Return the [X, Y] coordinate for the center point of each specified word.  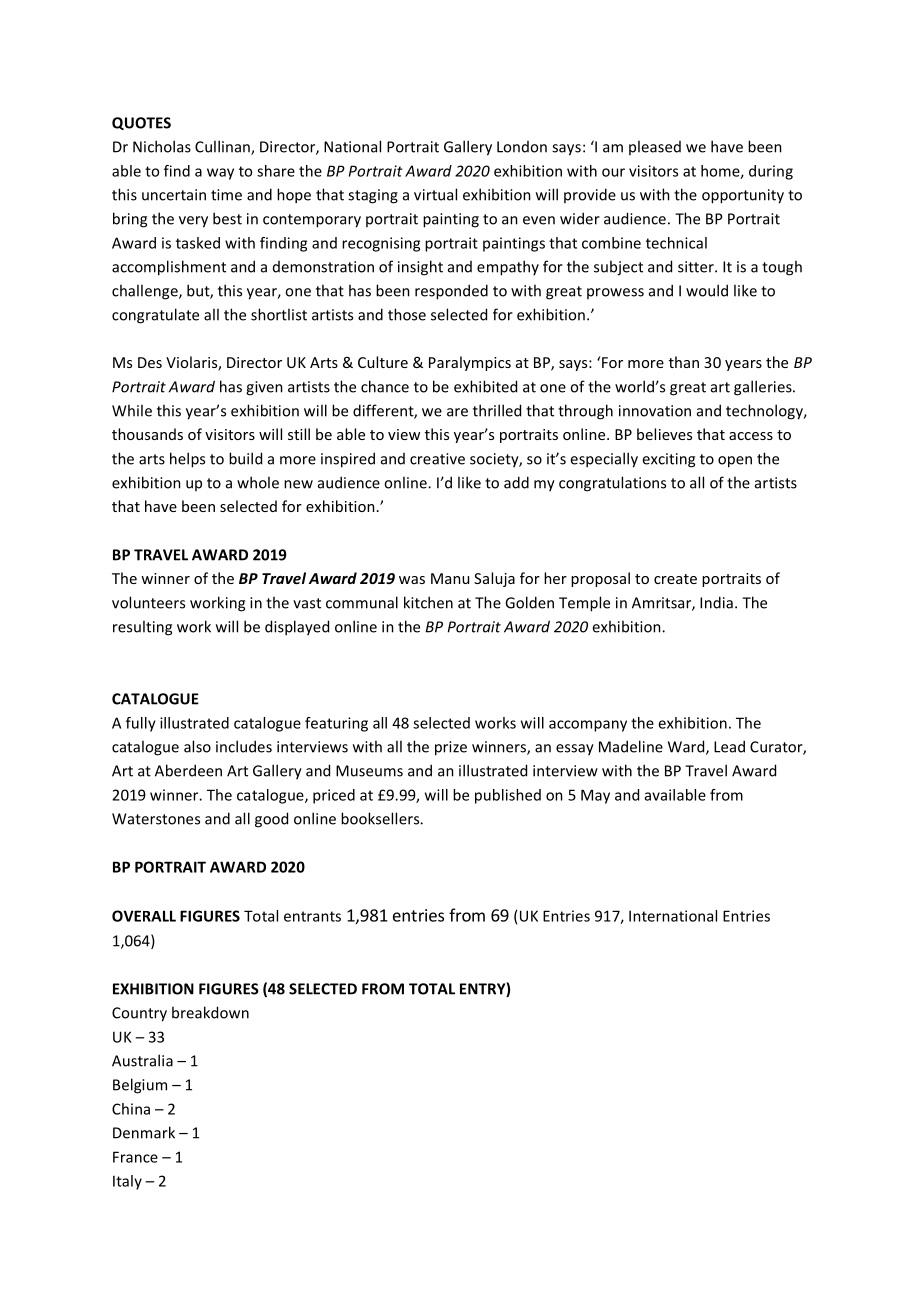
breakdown [210, 1012]
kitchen [428, 602]
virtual [435, 194]
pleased [655, 147]
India [716, 602]
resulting [142, 628]
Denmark [144, 1132]
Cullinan [223, 147]
